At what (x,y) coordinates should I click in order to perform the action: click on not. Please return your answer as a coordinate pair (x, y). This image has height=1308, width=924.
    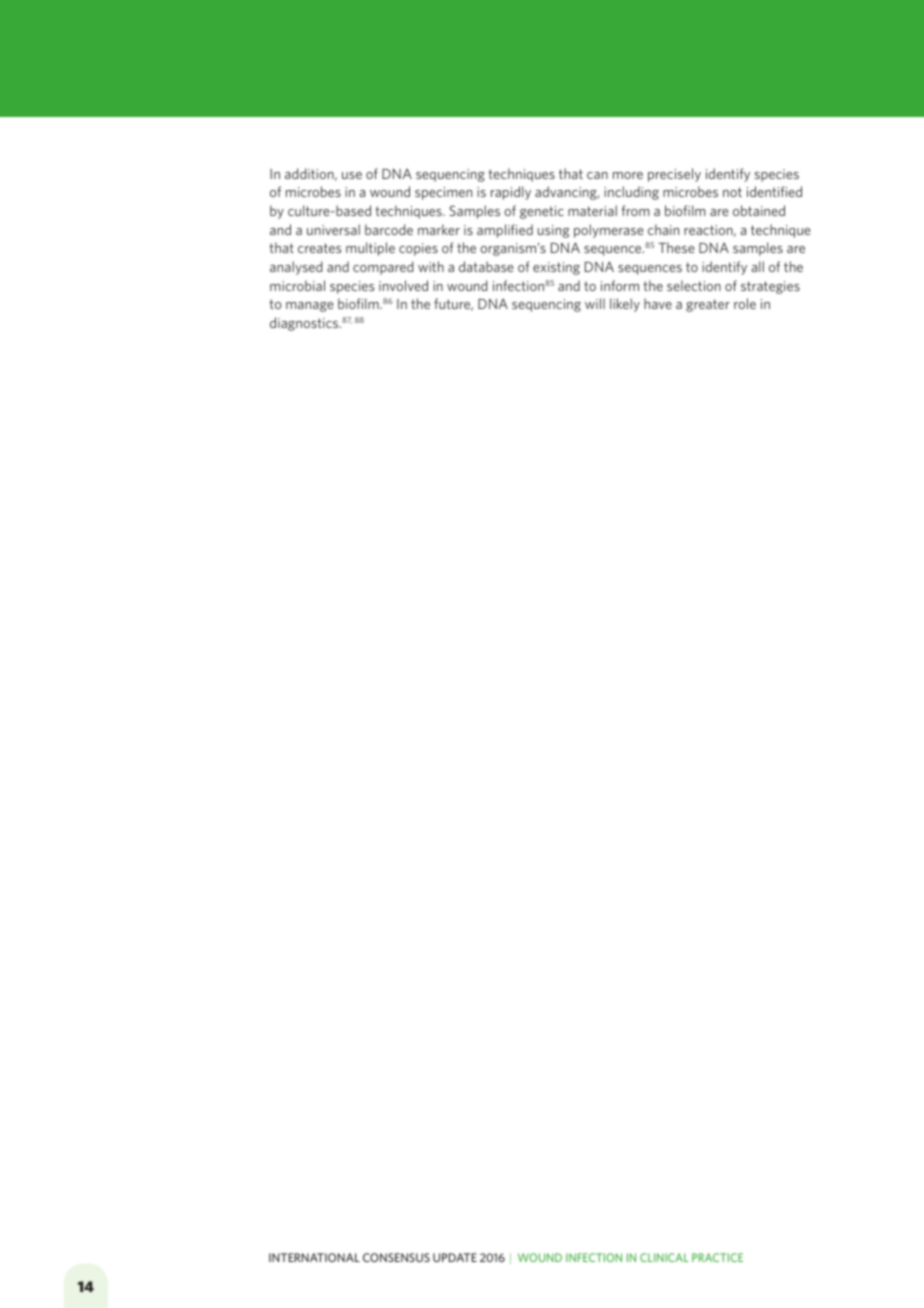
    Looking at the image, I should click on (732, 192).
